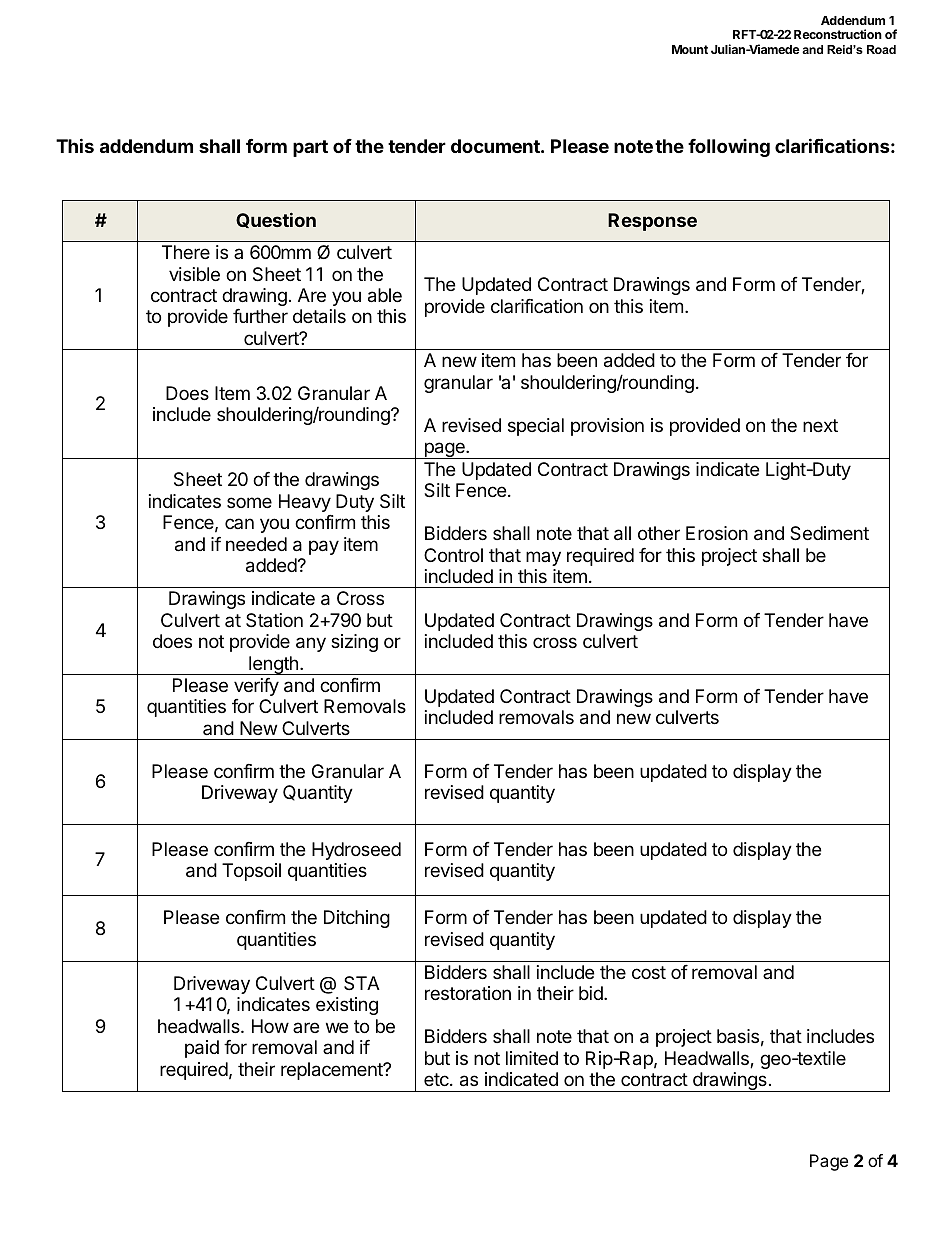 The width and height of the screenshot is (952, 1233). What do you see at coordinates (690, 49) in the screenshot?
I see `Mount` at bounding box center [690, 49].
